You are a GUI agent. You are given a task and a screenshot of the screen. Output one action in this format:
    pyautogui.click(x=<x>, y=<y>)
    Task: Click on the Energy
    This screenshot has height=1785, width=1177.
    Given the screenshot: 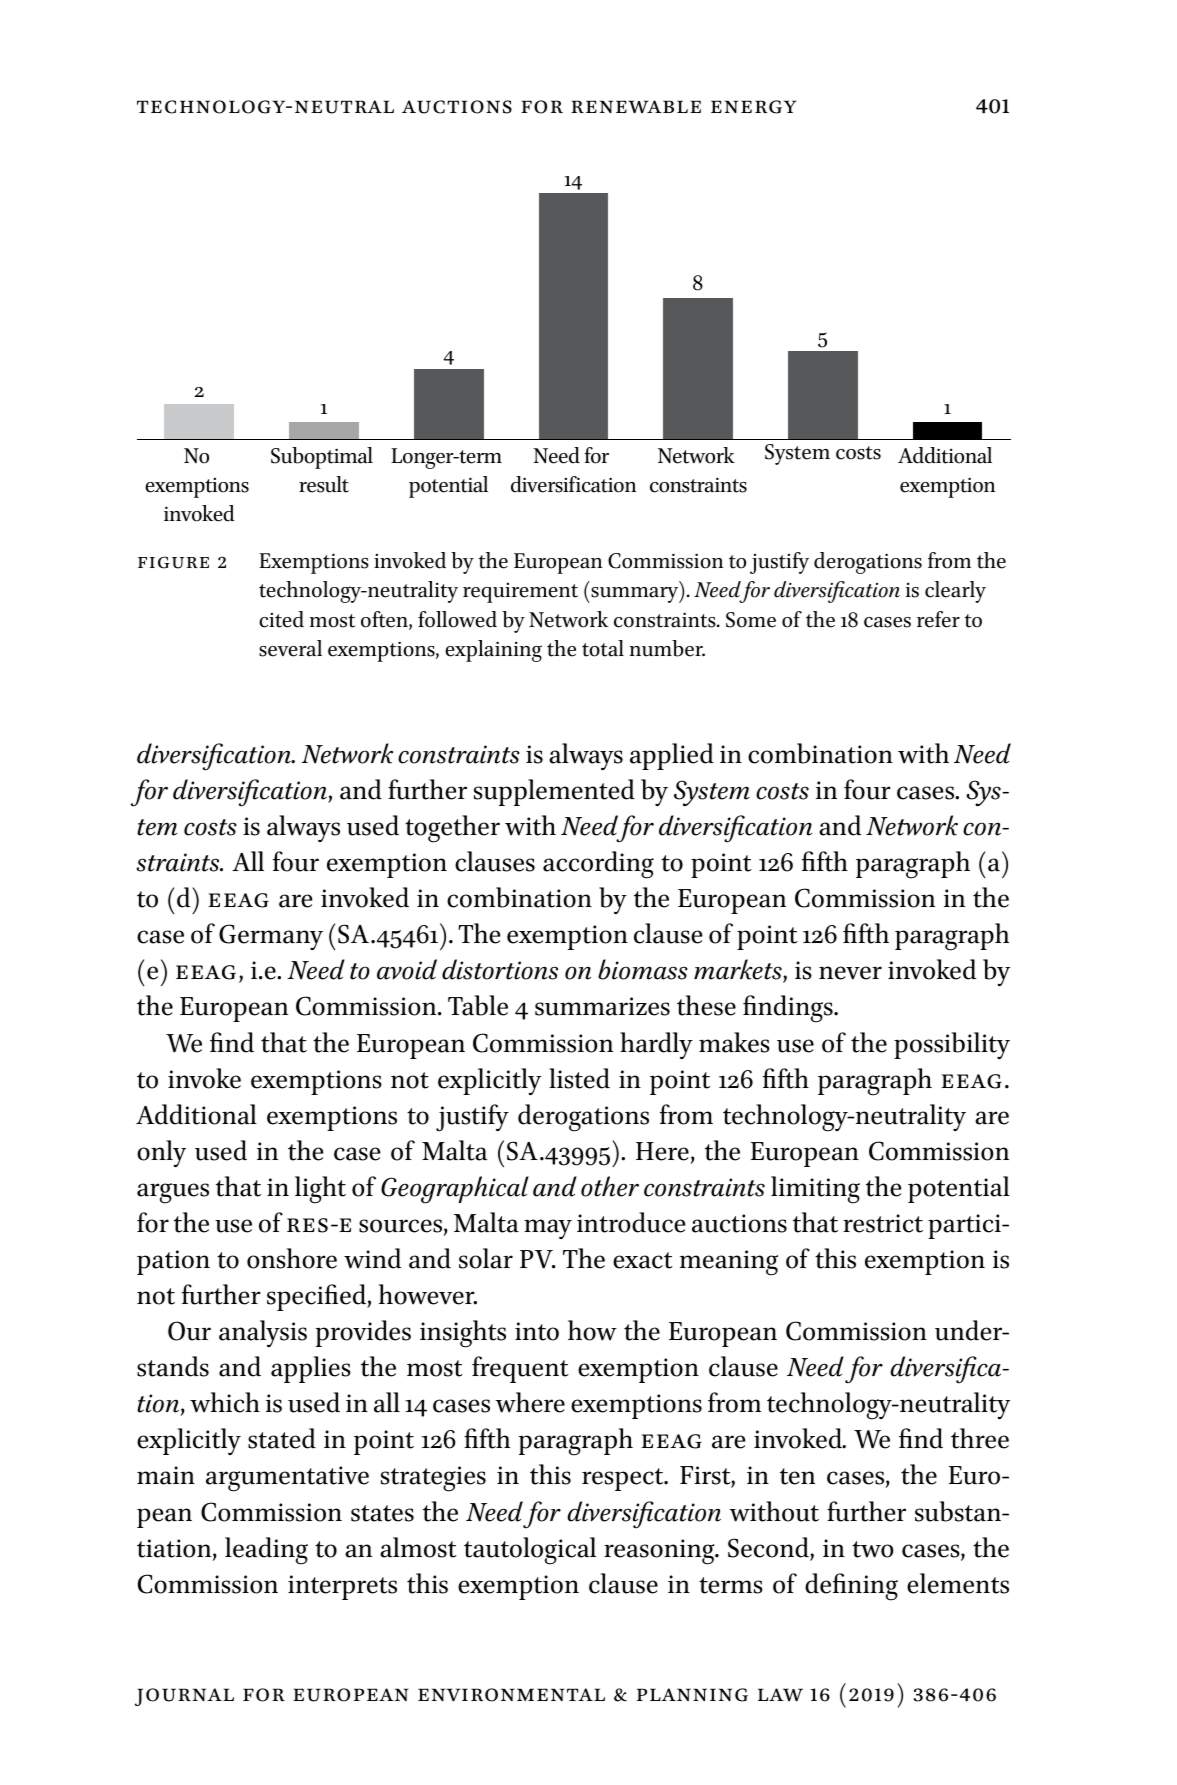 What is the action you would take?
    pyautogui.click(x=754, y=107)
